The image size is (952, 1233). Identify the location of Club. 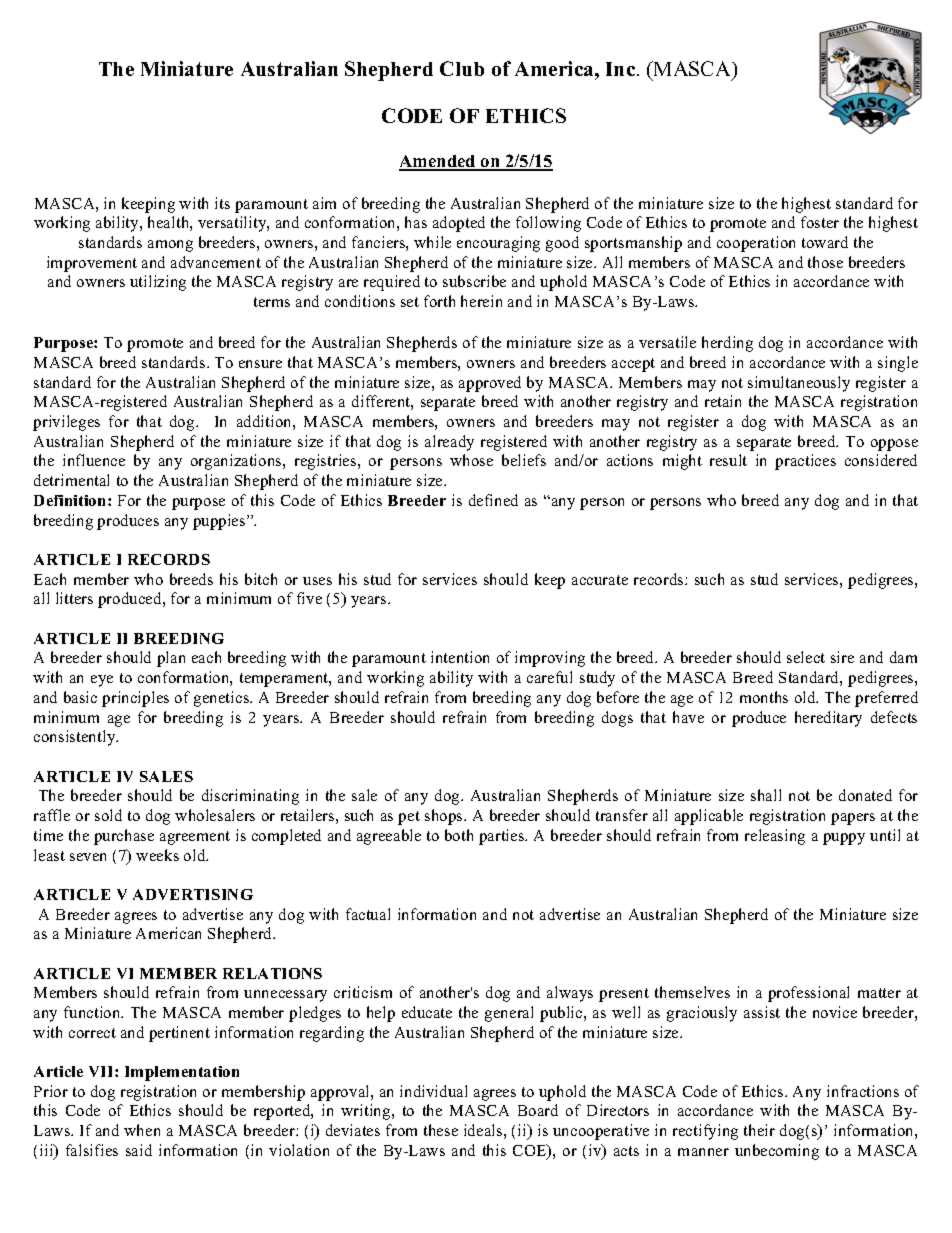
(462, 68).
